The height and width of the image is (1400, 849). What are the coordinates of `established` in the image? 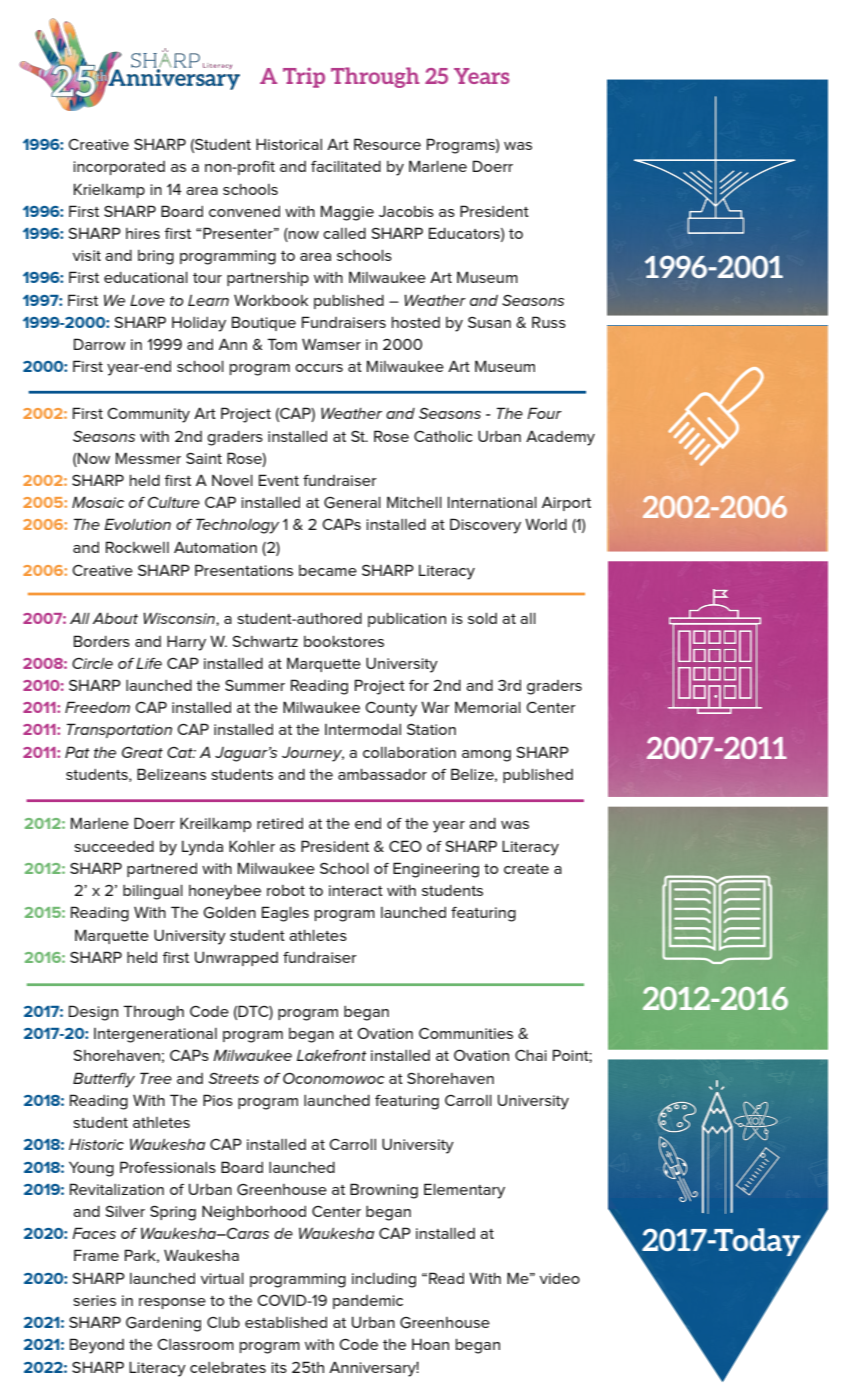 It's located at (286, 1322).
